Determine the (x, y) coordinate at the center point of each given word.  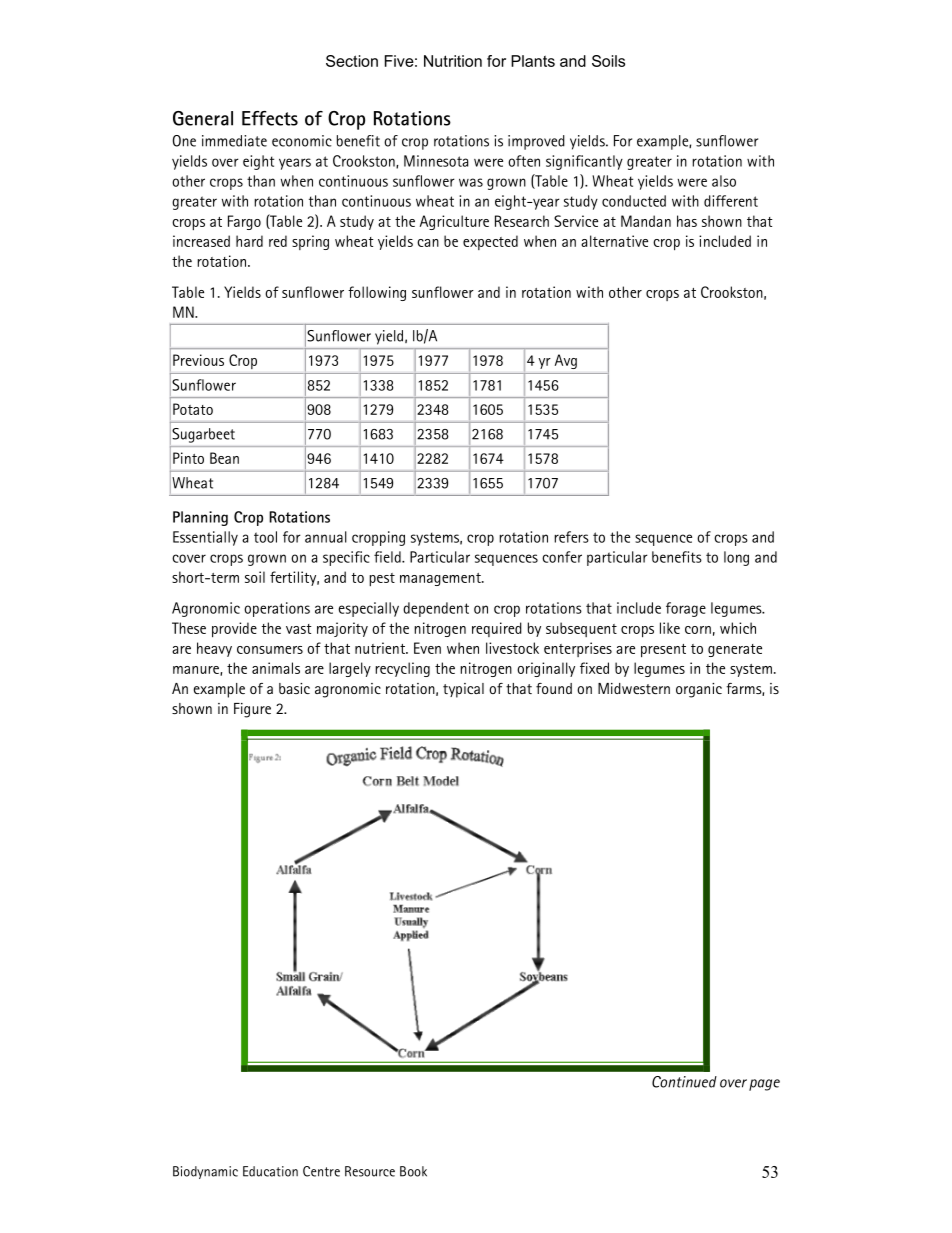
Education (270, 1171)
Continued (684, 1082)
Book (413, 1171)
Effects (270, 118)
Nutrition (453, 61)
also (724, 181)
